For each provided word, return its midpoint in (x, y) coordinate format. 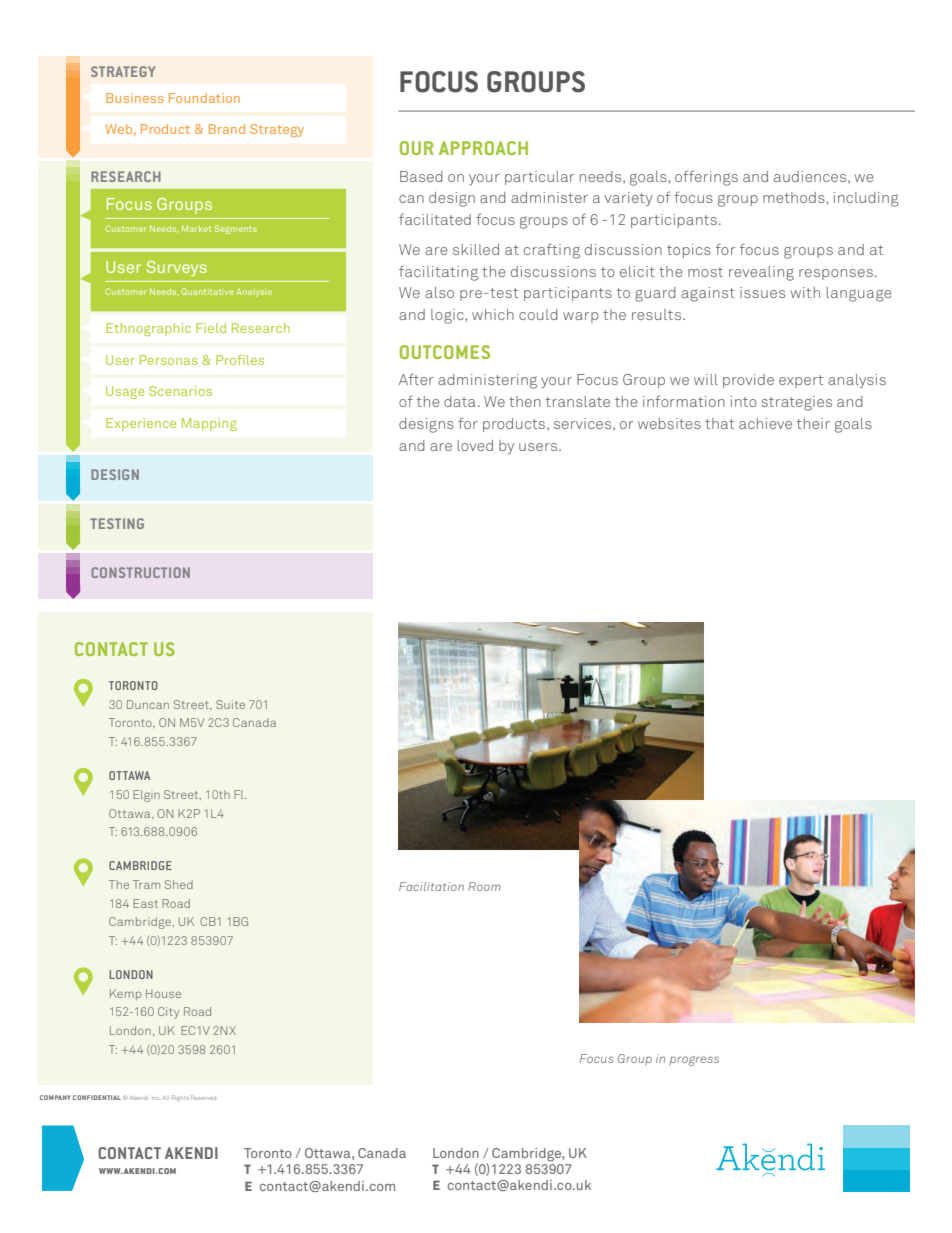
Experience (141, 424)
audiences (811, 177)
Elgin (146, 796)
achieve (765, 423)
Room (484, 886)
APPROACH (483, 148)
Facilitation (431, 886)
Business (135, 98)
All (165, 1098)
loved (475, 445)
